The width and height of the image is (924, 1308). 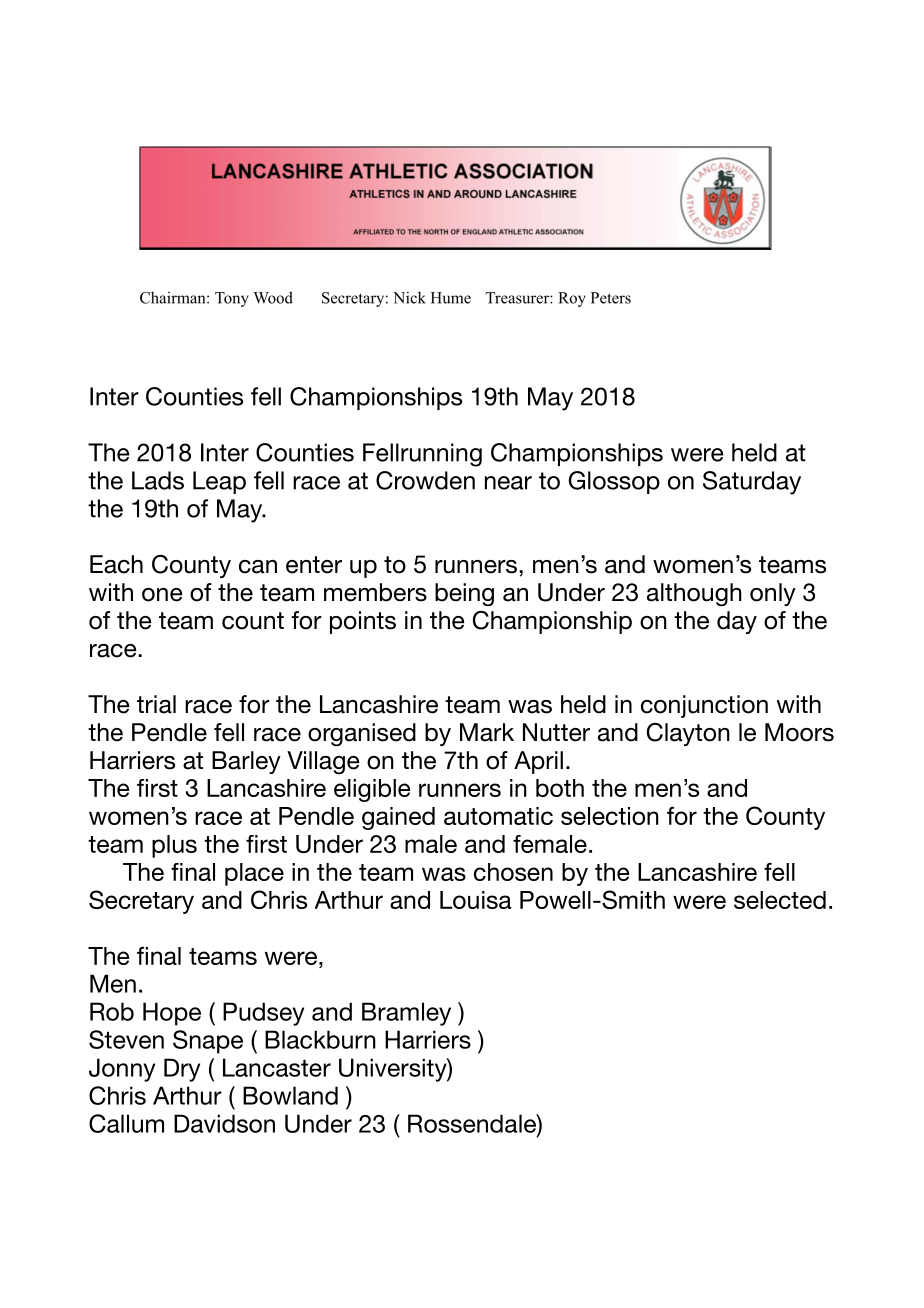 What do you see at coordinates (141, 902) in the image?
I see `Secretary` at bounding box center [141, 902].
